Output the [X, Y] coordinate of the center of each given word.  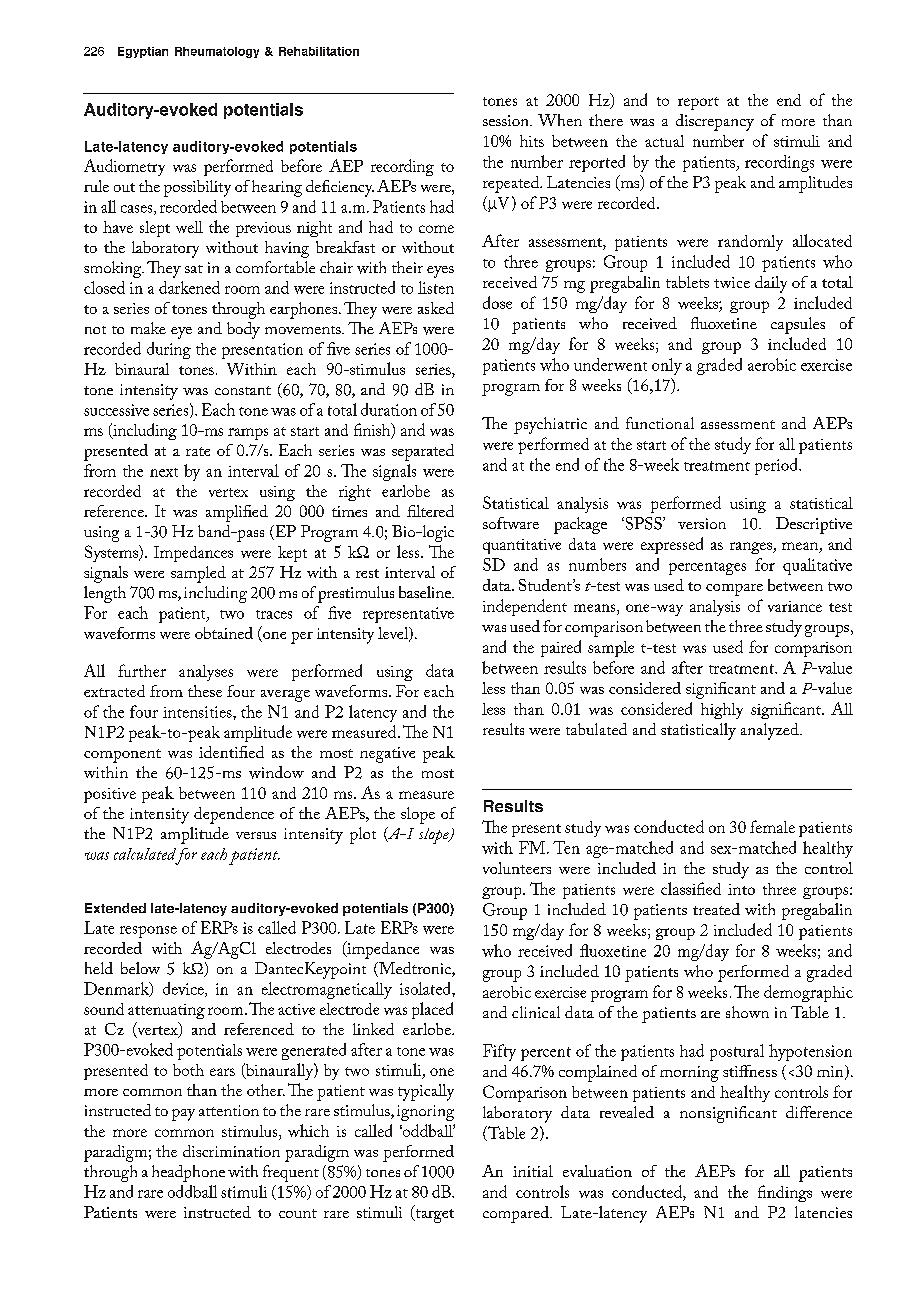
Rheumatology [217, 52]
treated [716, 909]
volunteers [517, 868]
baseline [426, 592]
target [433, 1214]
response [148, 932]
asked [436, 308]
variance [795, 606]
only [667, 366]
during [169, 350]
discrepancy [715, 122]
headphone [188, 1173]
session [507, 120]
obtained [224, 633]
